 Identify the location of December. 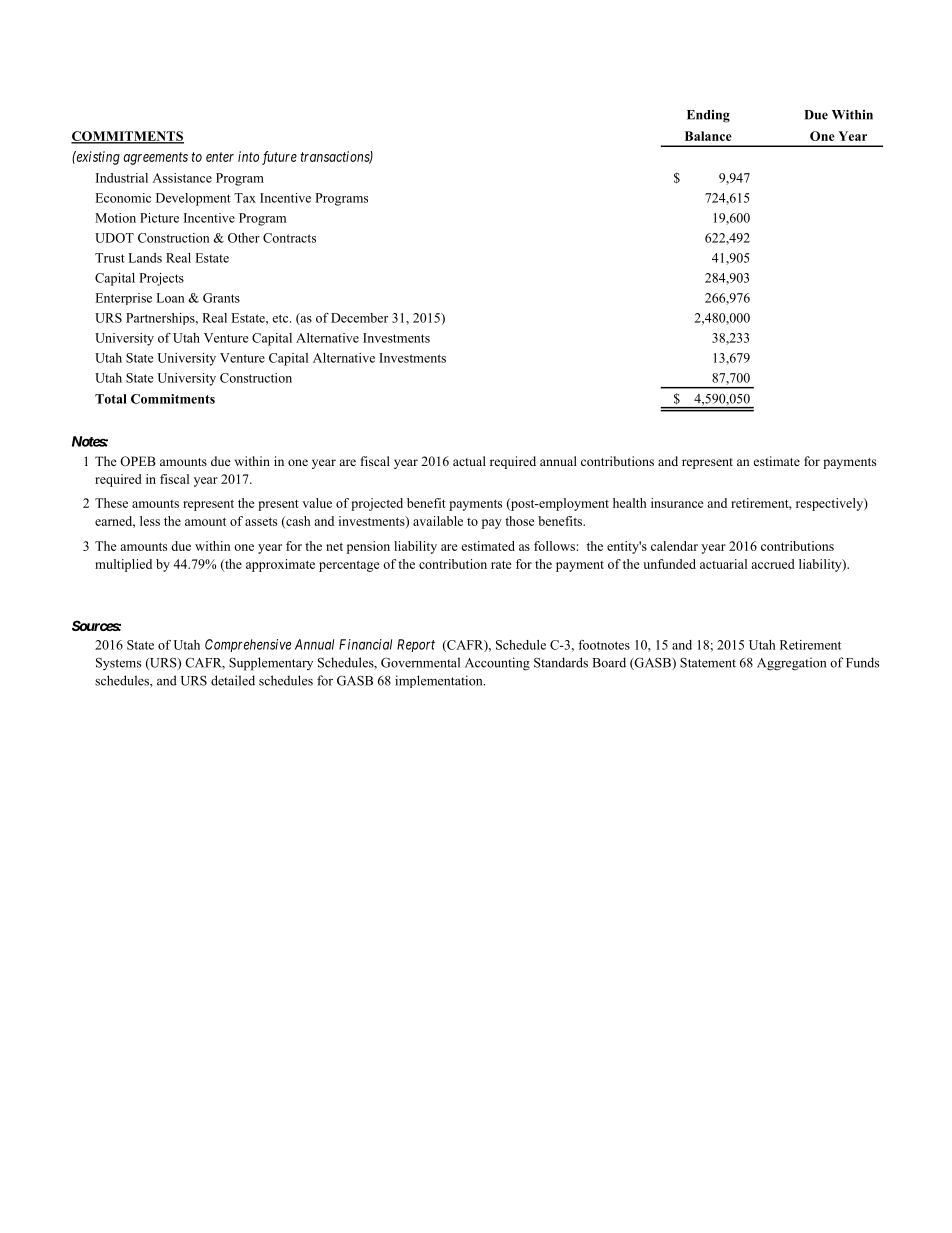
(359, 318).
